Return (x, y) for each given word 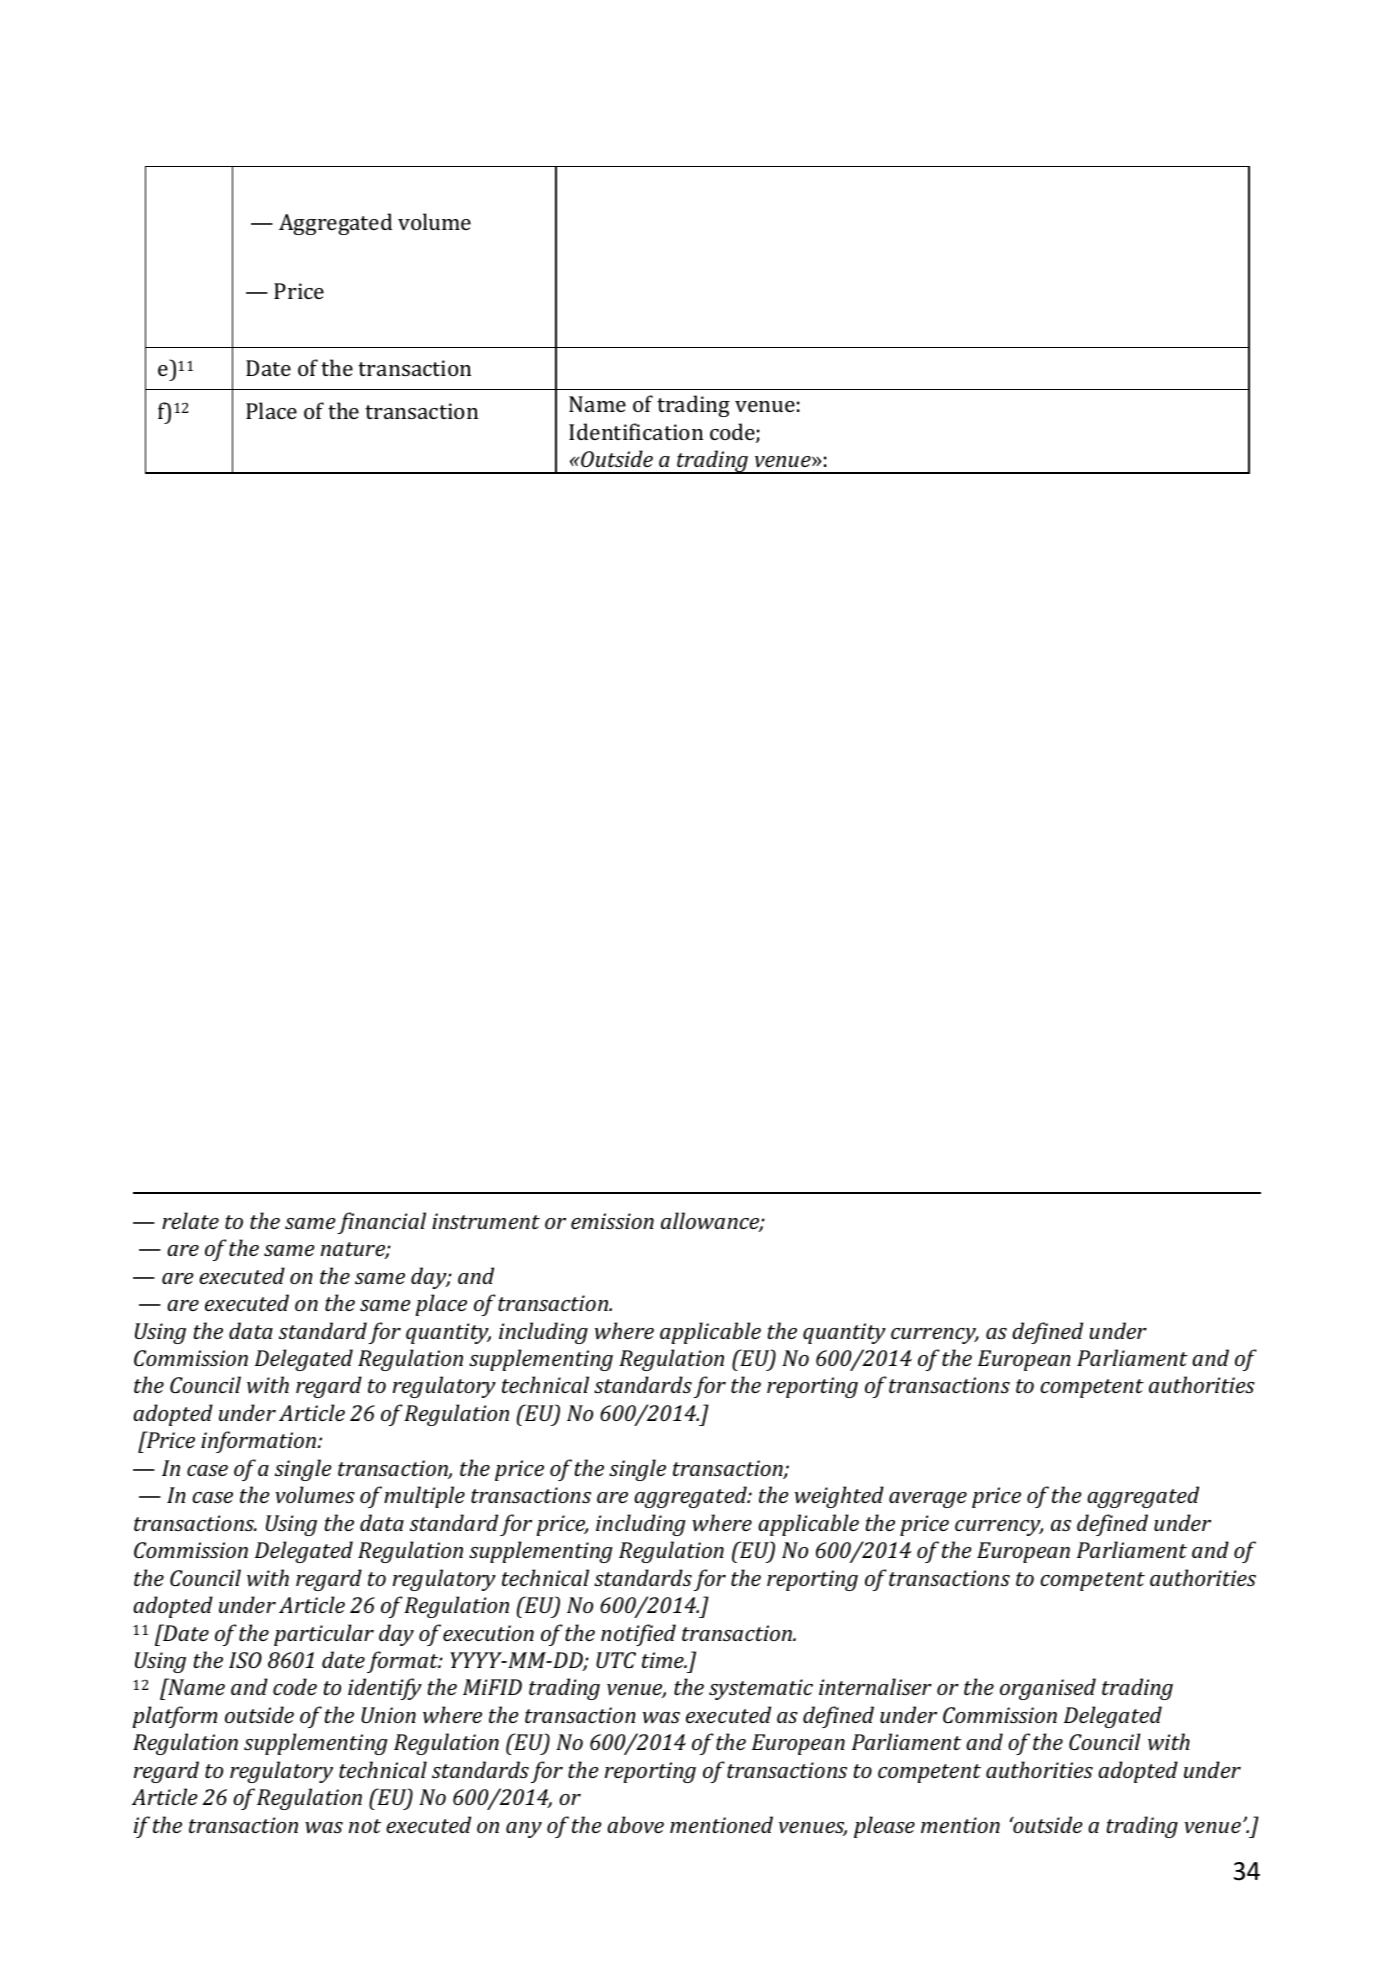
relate (190, 1220)
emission (612, 1221)
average (928, 1500)
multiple (424, 1497)
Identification (636, 431)
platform (174, 1717)
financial (382, 1223)
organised (1048, 1689)
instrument (486, 1221)
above (635, 1824)
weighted (839, 1497)
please (884, 1827)
